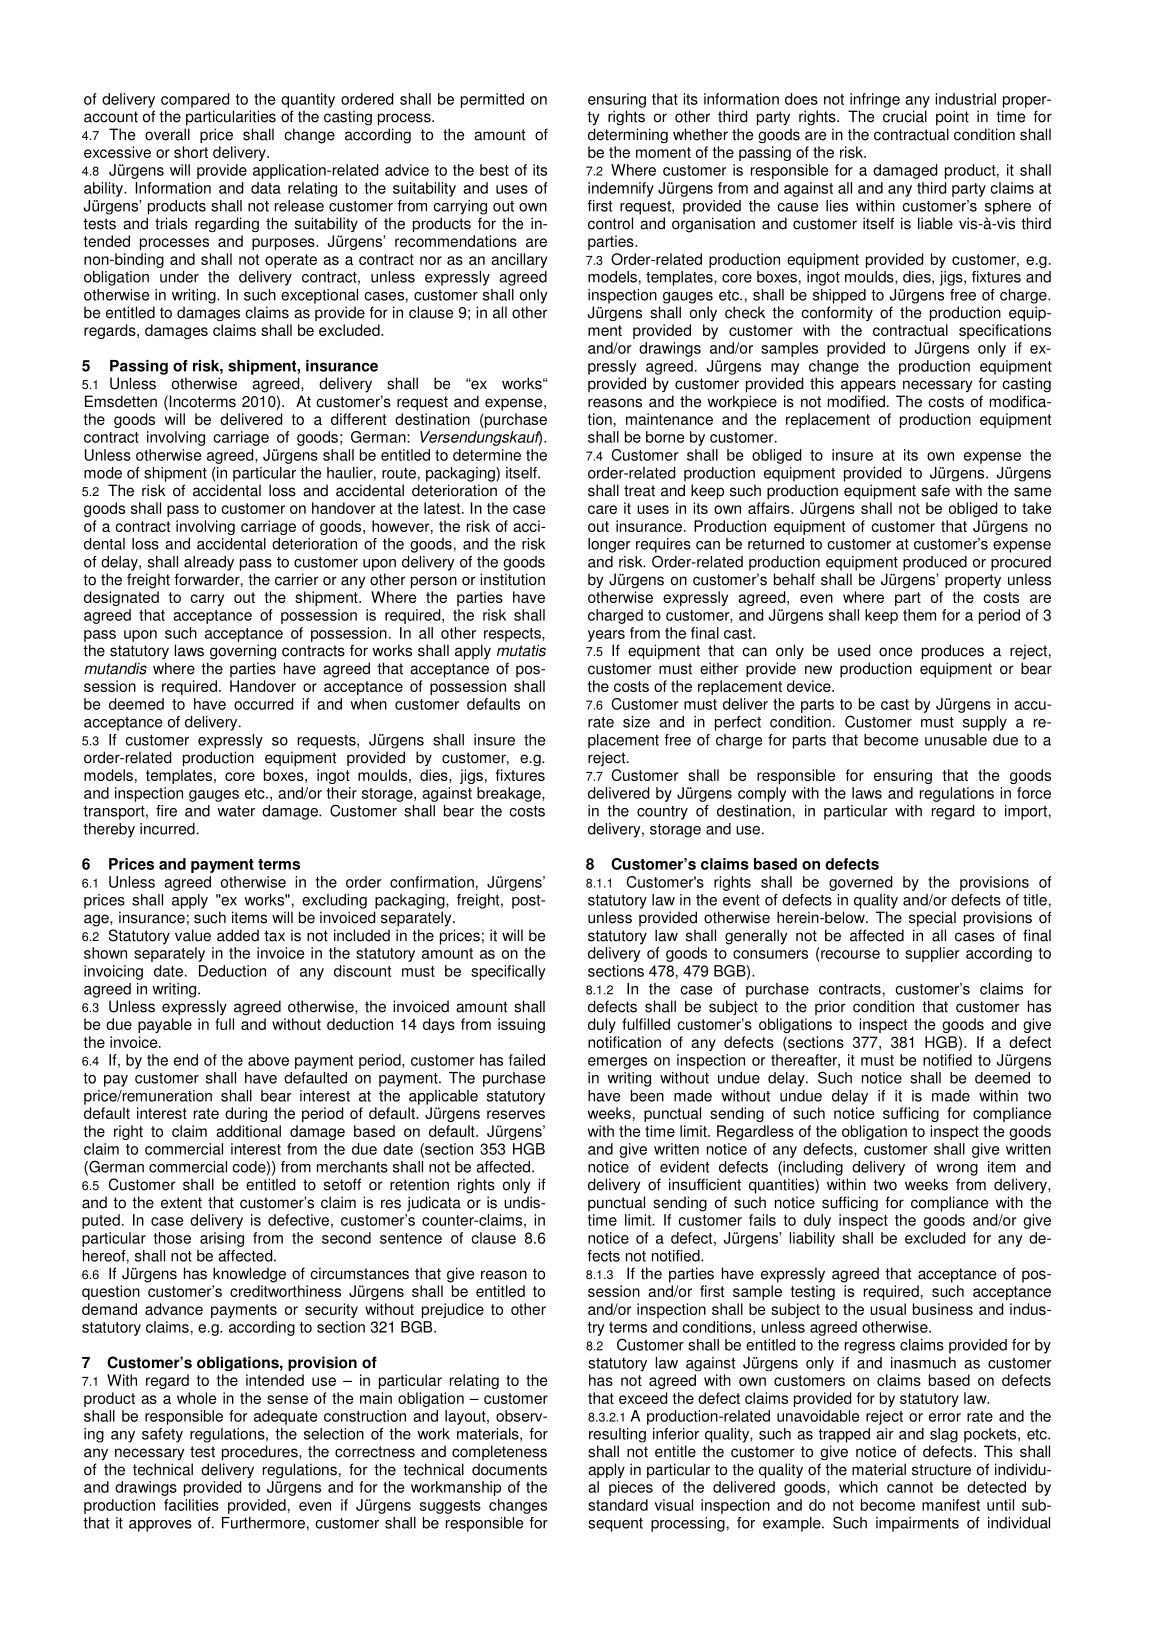 The width and height of the screenshot is (1151, 1629). I want to click on determining, so click(628, 135).
